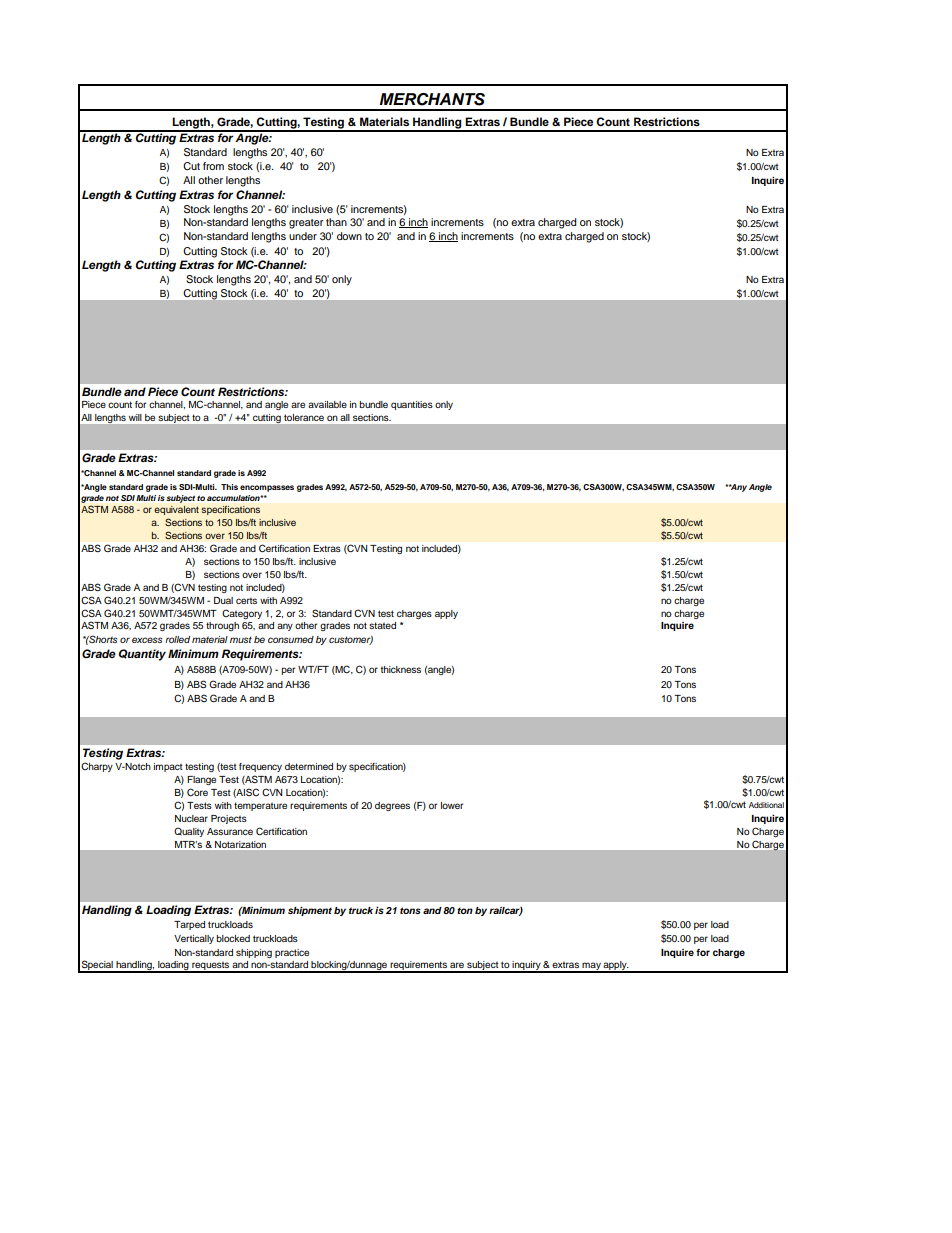 The height and width of the screenshot is (1233, 952). I want to click on Vertically, so click(194, 939).
